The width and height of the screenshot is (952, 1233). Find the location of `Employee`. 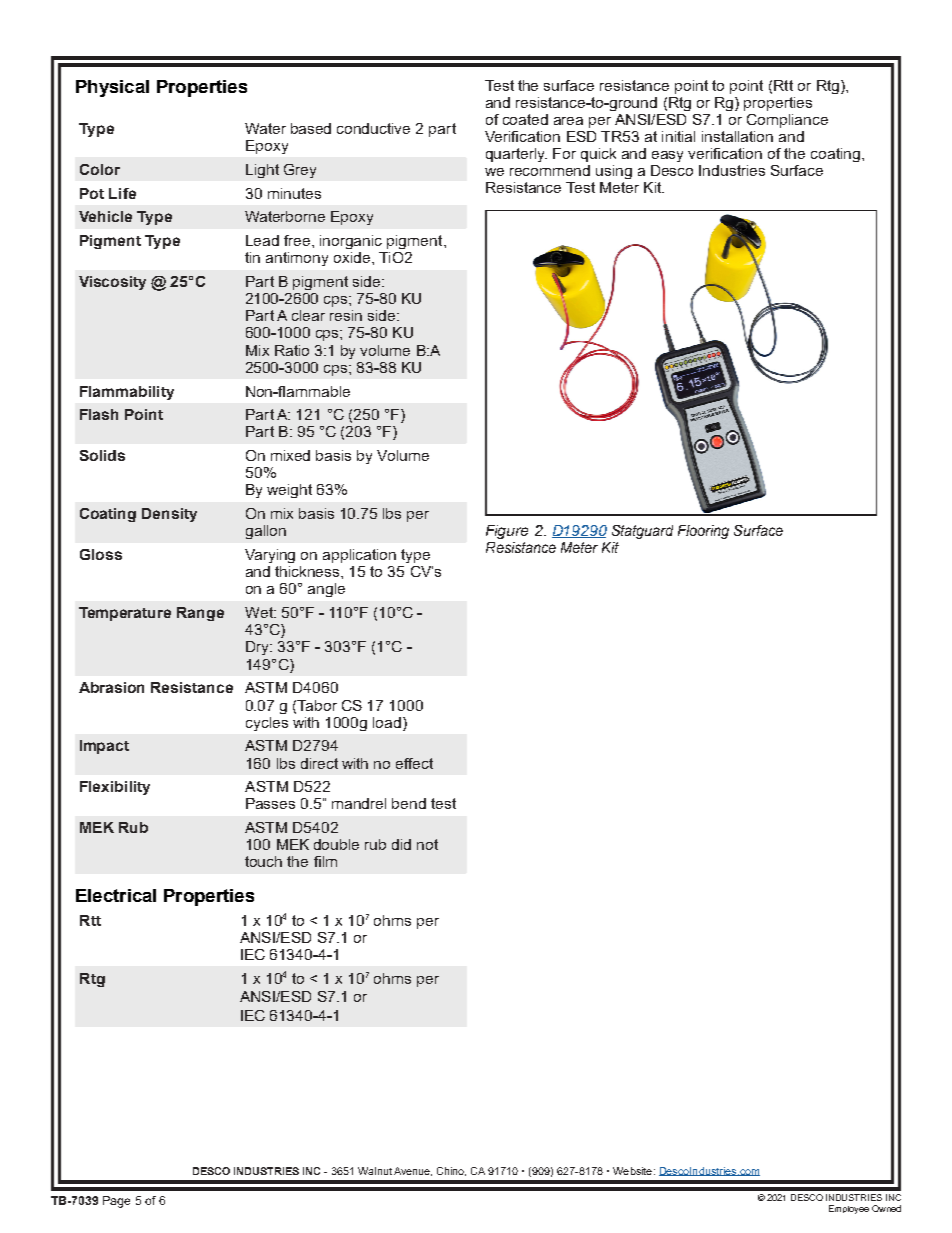

Employee is located at coordinates (849, 1209).
